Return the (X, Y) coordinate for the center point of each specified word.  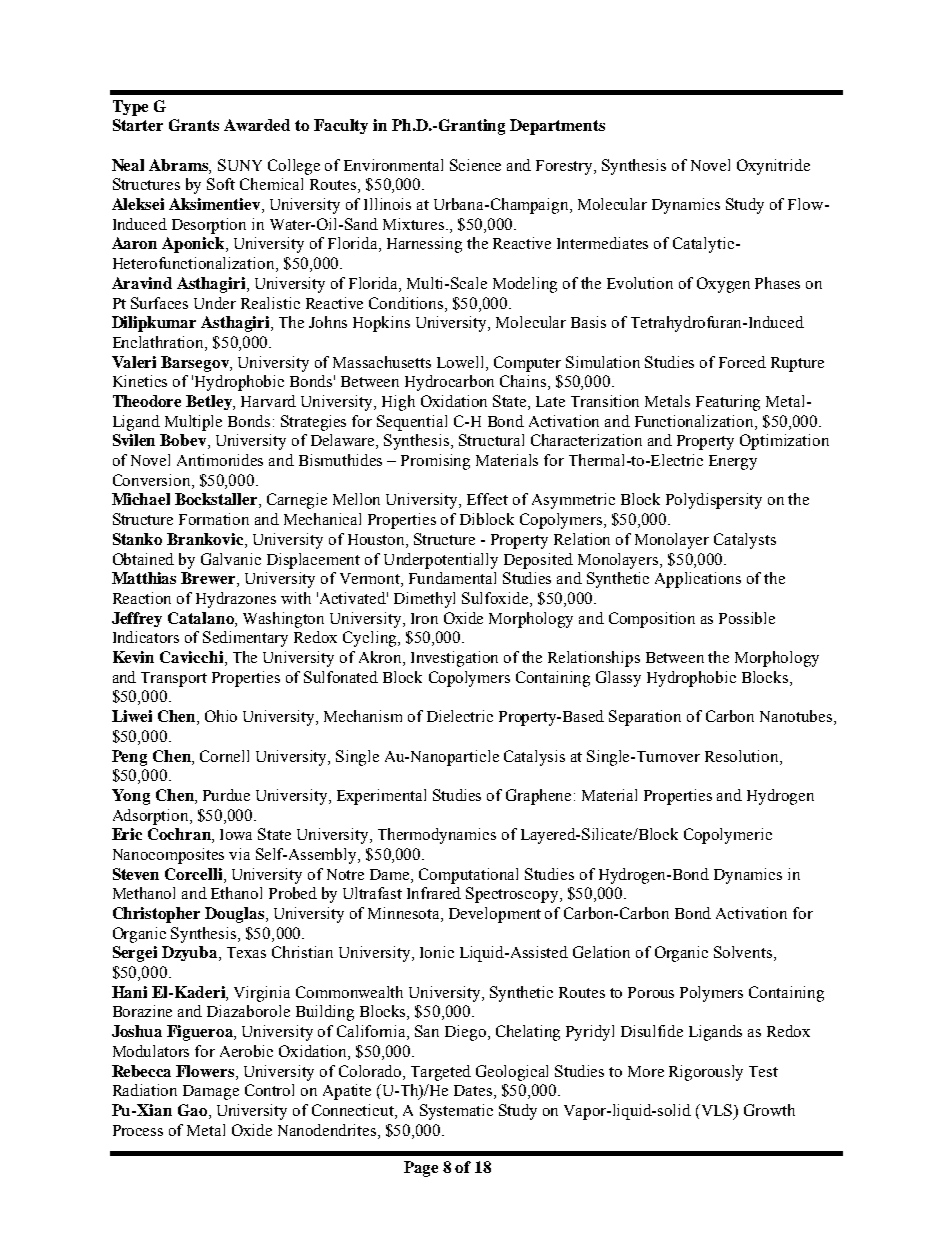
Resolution (743, 756)
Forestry (566, 167)
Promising (435, 462)
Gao (194, 1111)
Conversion (153, 480)
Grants (194, 125)
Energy (733, 462)
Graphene (538, 797)
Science (475, 165)
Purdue (226, 795)
